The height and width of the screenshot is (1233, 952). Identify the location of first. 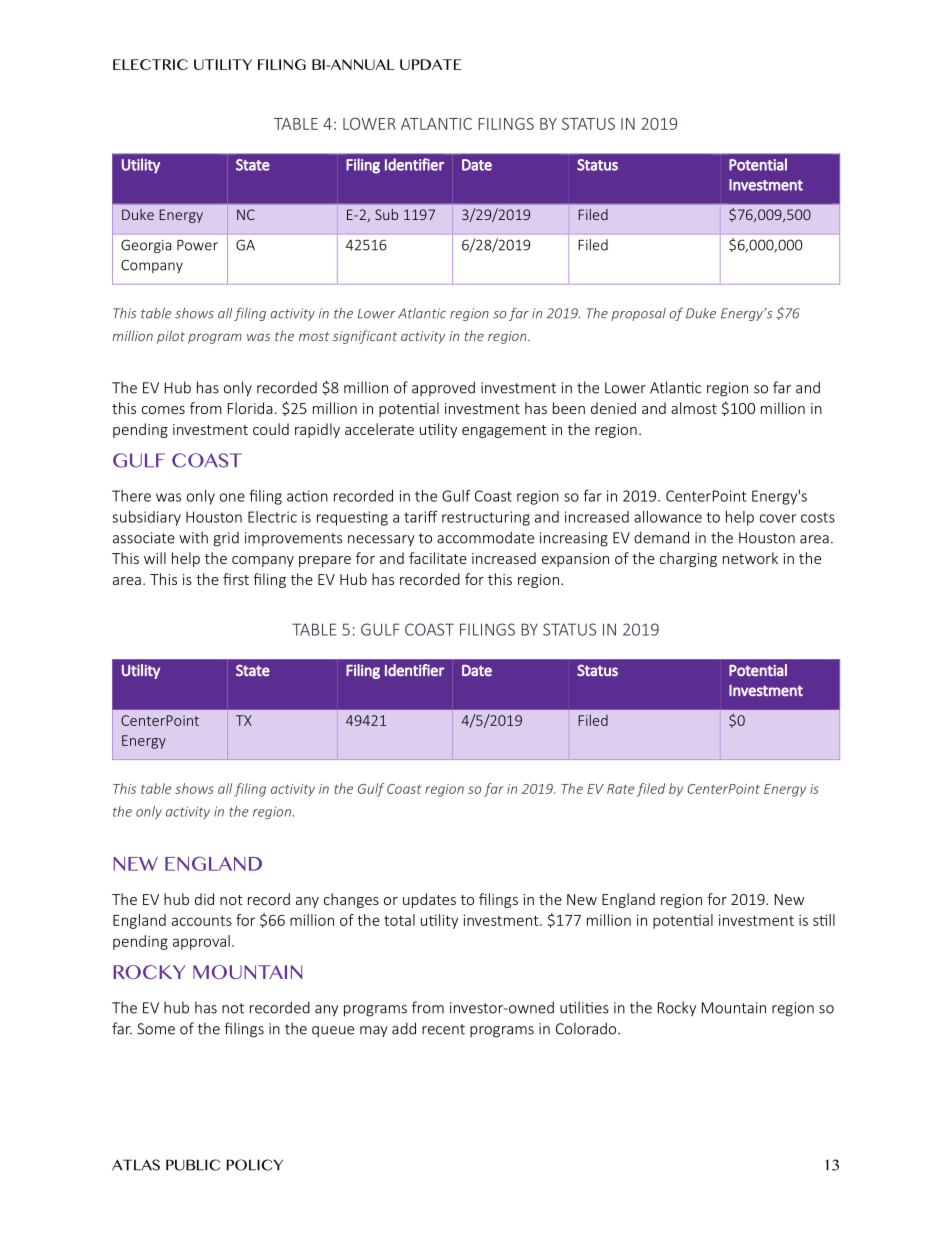
(236, 579).
